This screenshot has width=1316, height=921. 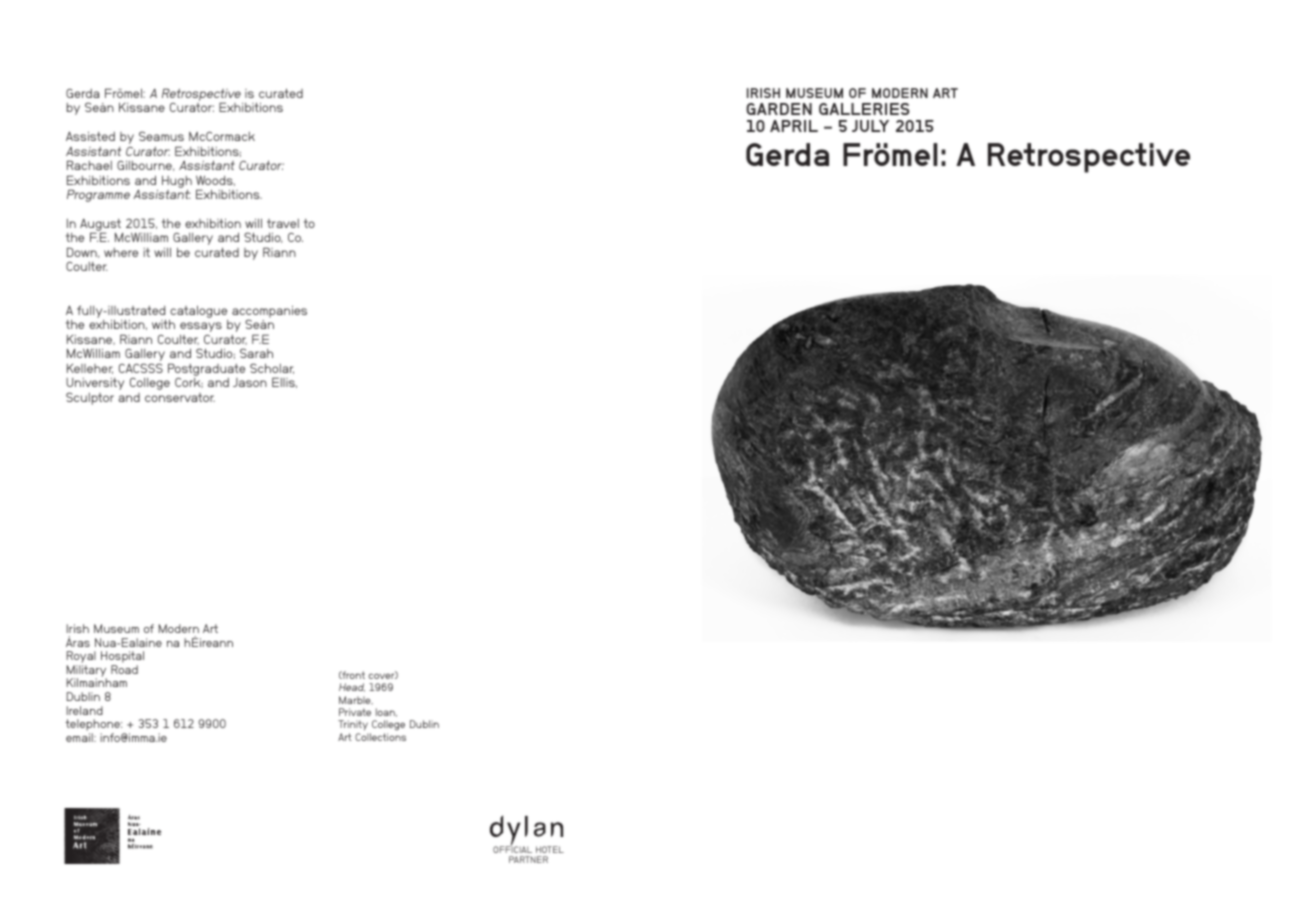 What do you see at coordinates (122, 658) in the screenshot?
I see `Hospital` at bounding box center [122, 658].
